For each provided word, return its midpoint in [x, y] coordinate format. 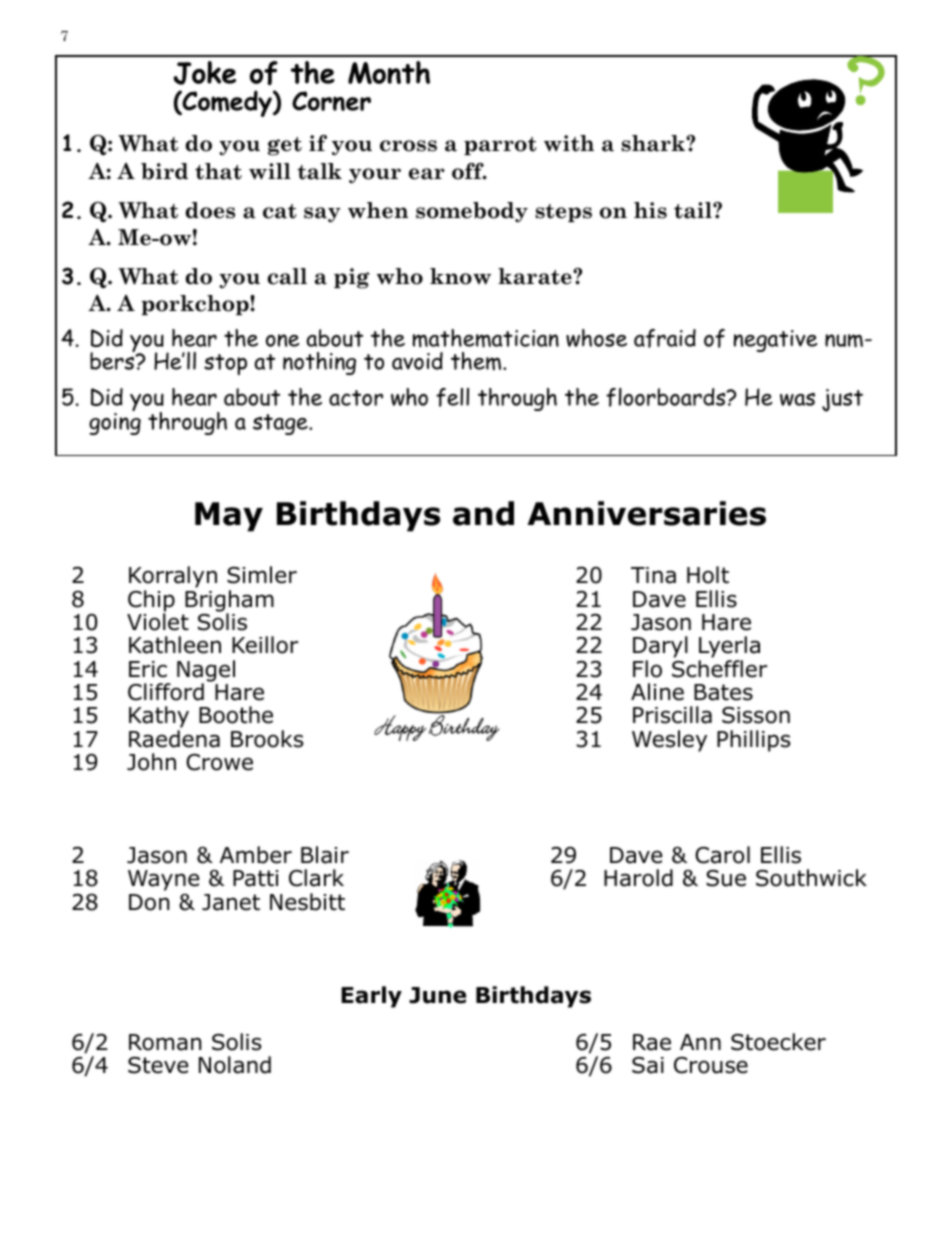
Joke [204, 73]
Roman [165, 1042]
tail [694, 210]
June [437, 995]
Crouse [711, 1065]
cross [408, 146]
